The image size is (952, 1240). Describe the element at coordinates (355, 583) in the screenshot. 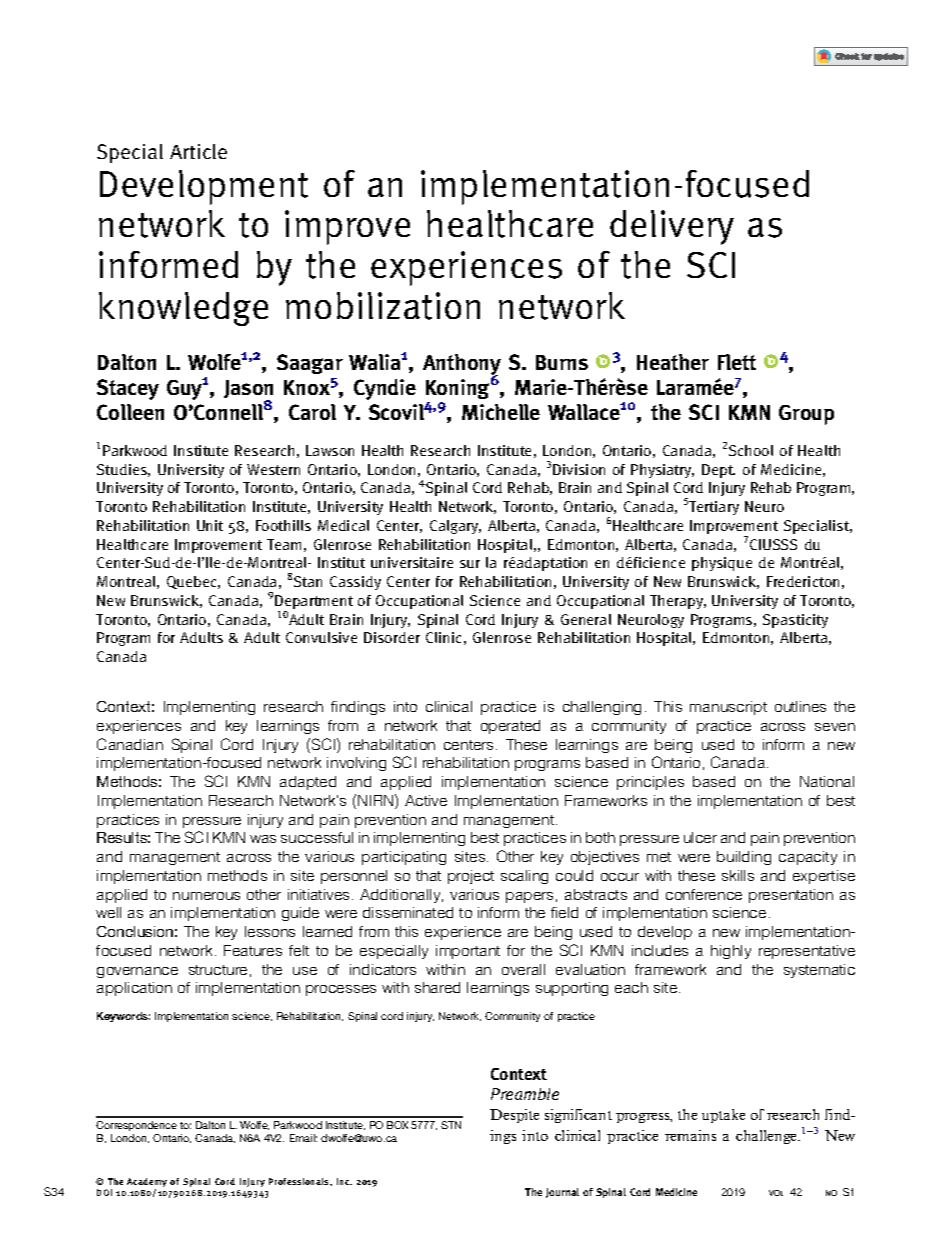

I see `Cassidy` at that location.
